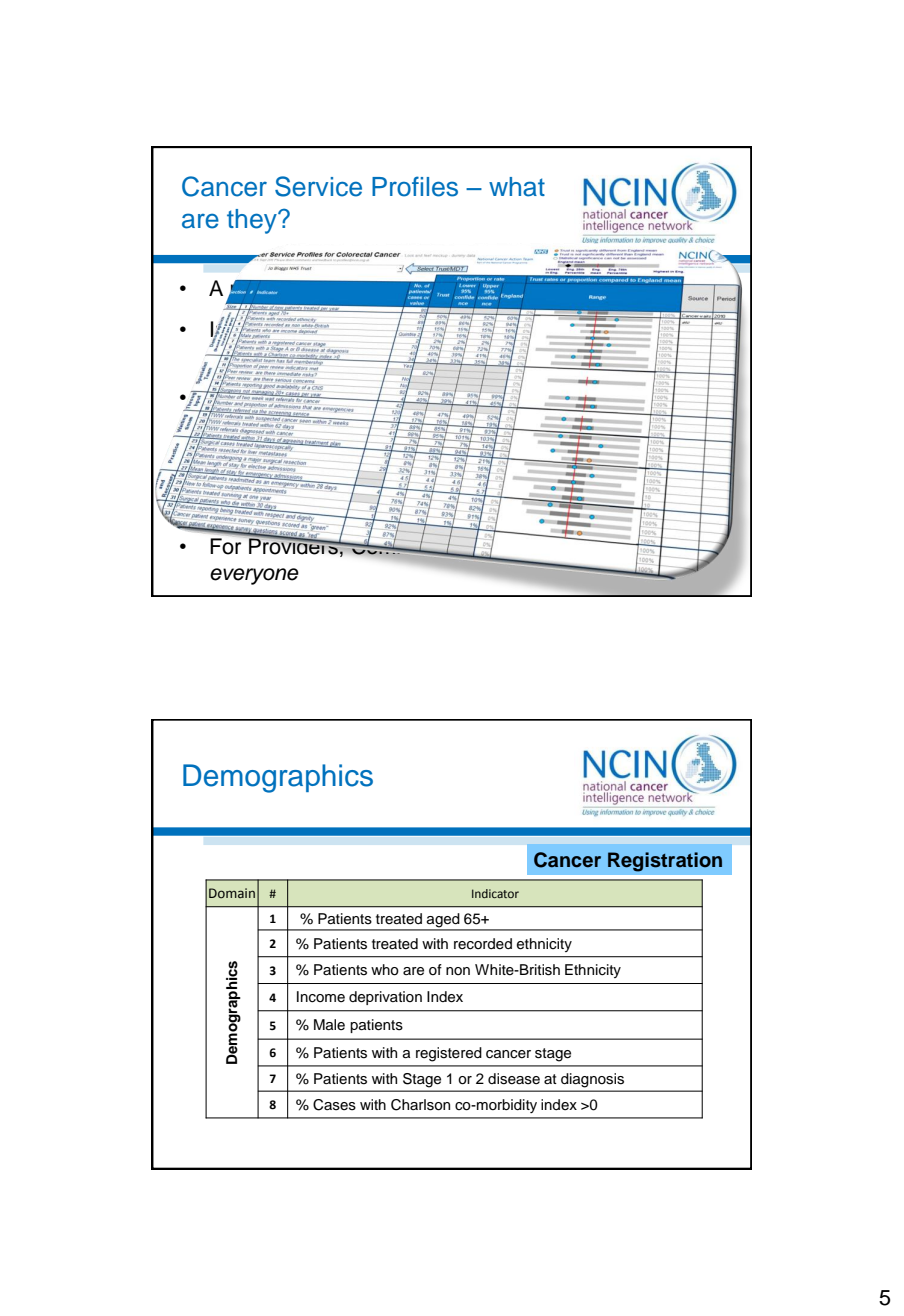 This screenshot has width=904, height=1316. I want to click on Domain, so click(232, 893).
